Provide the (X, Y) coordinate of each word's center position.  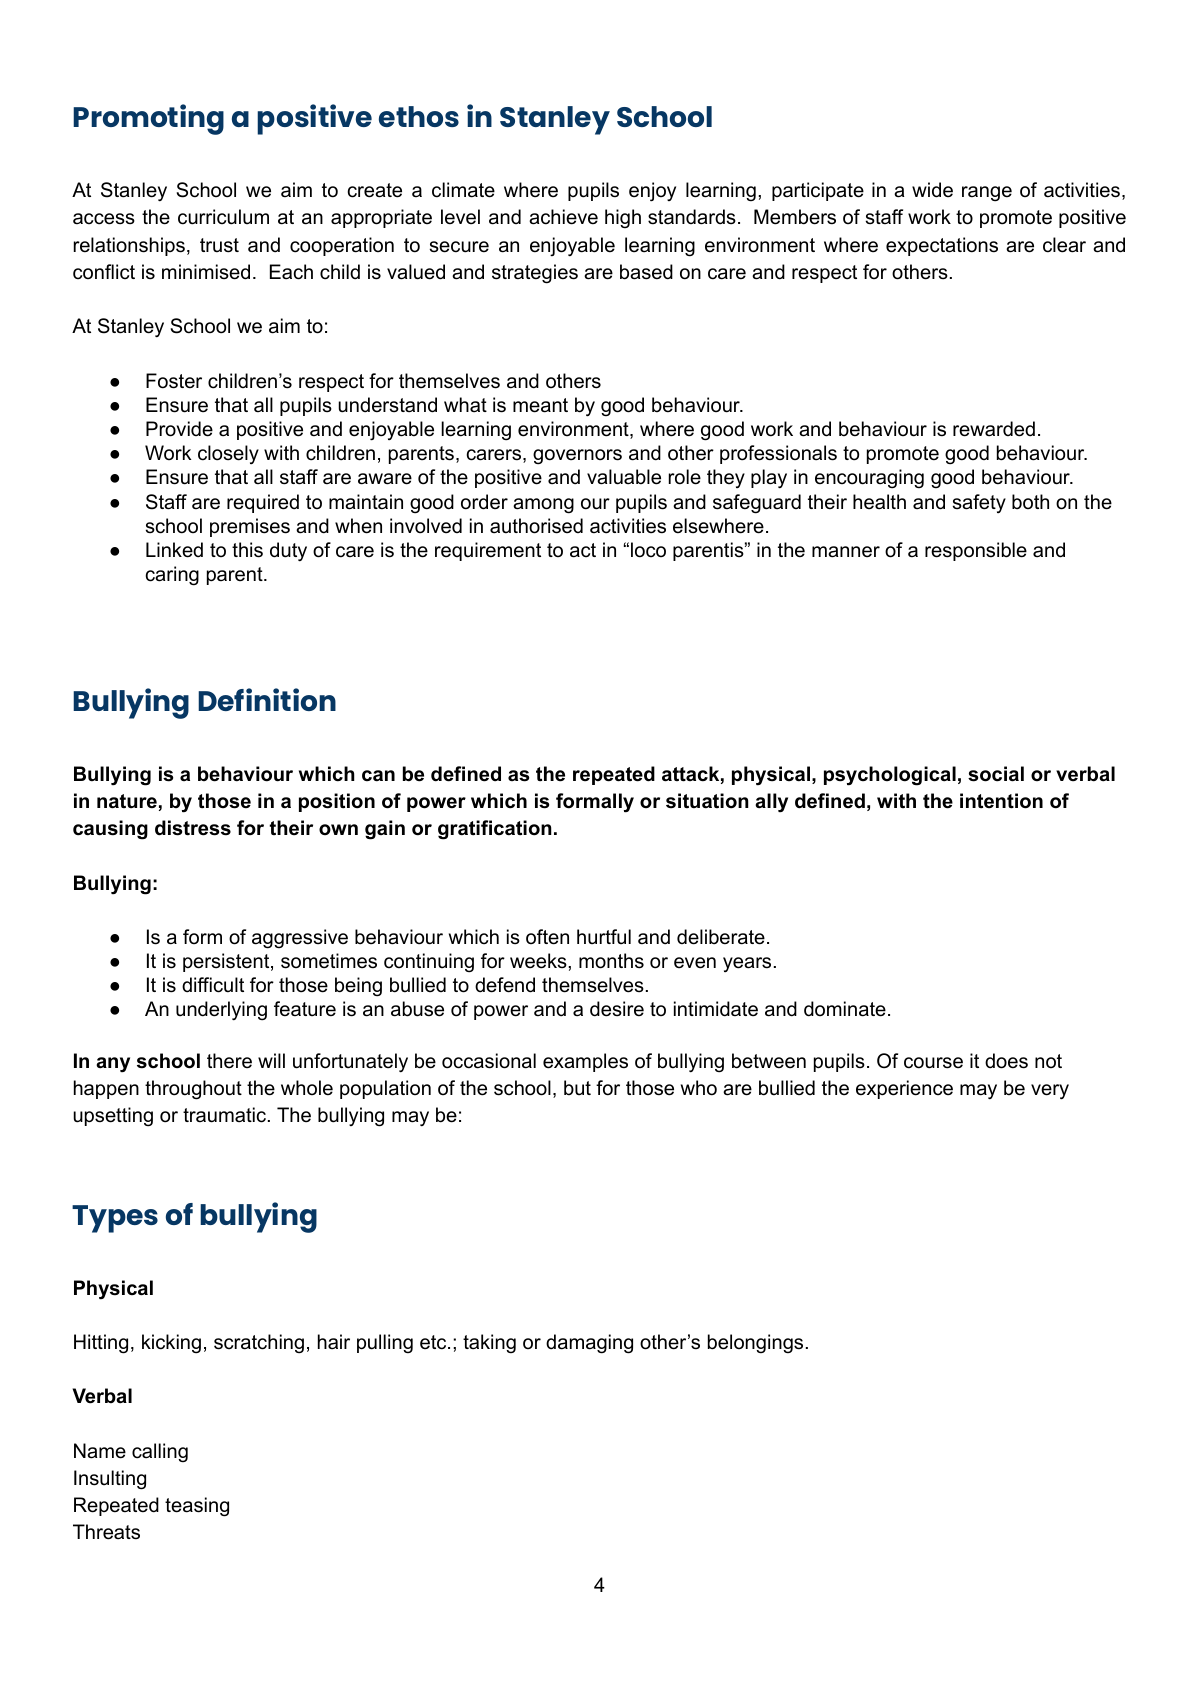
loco (648, 550)
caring (172, 576)
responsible (976, 551)
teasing (197, 1507)
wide (932, 190)
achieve (563, 217)
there (229, 1061)
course (933, 1063)
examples (585, 1062)
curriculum (223, 217)
